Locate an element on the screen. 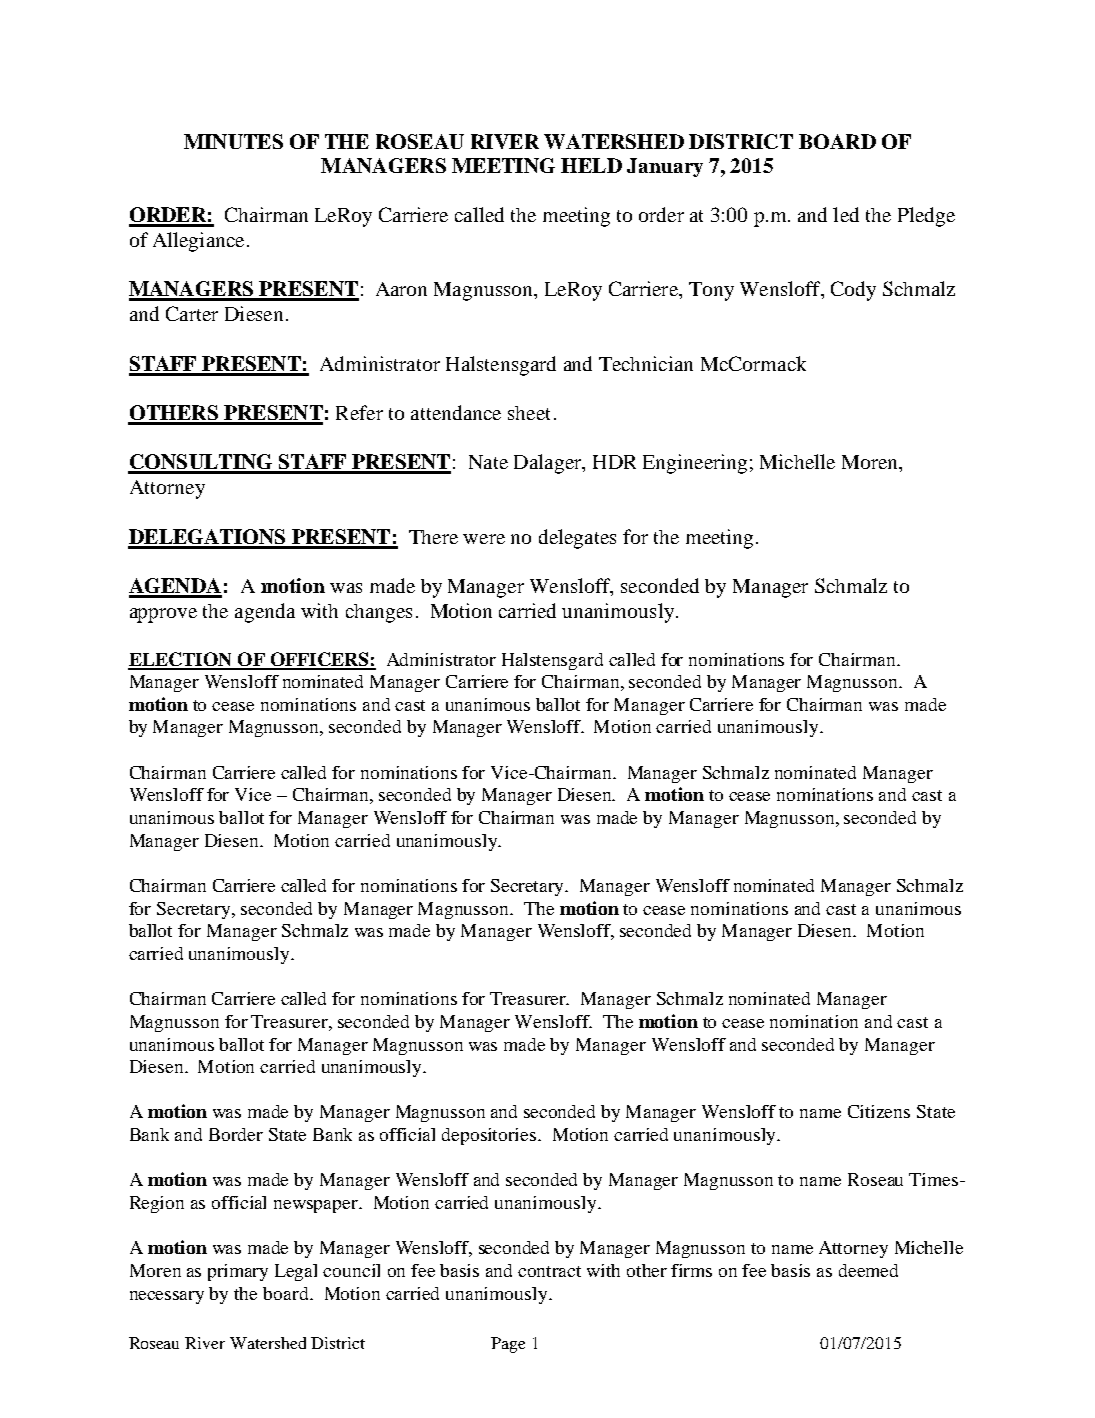 The image size is (1095, 1418). Engineering is located at coordinates (695, 464).
